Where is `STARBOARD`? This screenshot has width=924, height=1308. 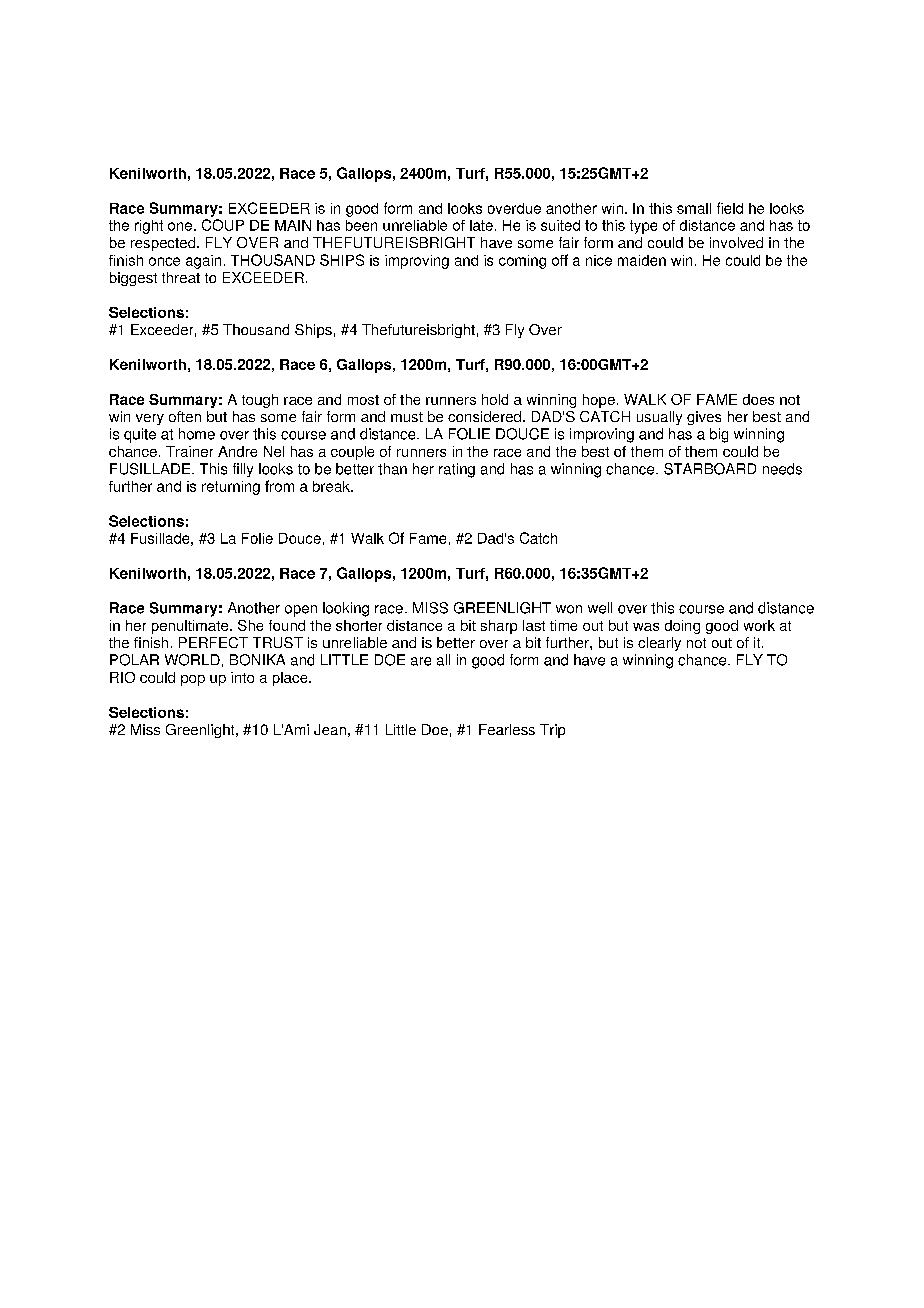
STARBOARD is located at coordinates (710, 469).
